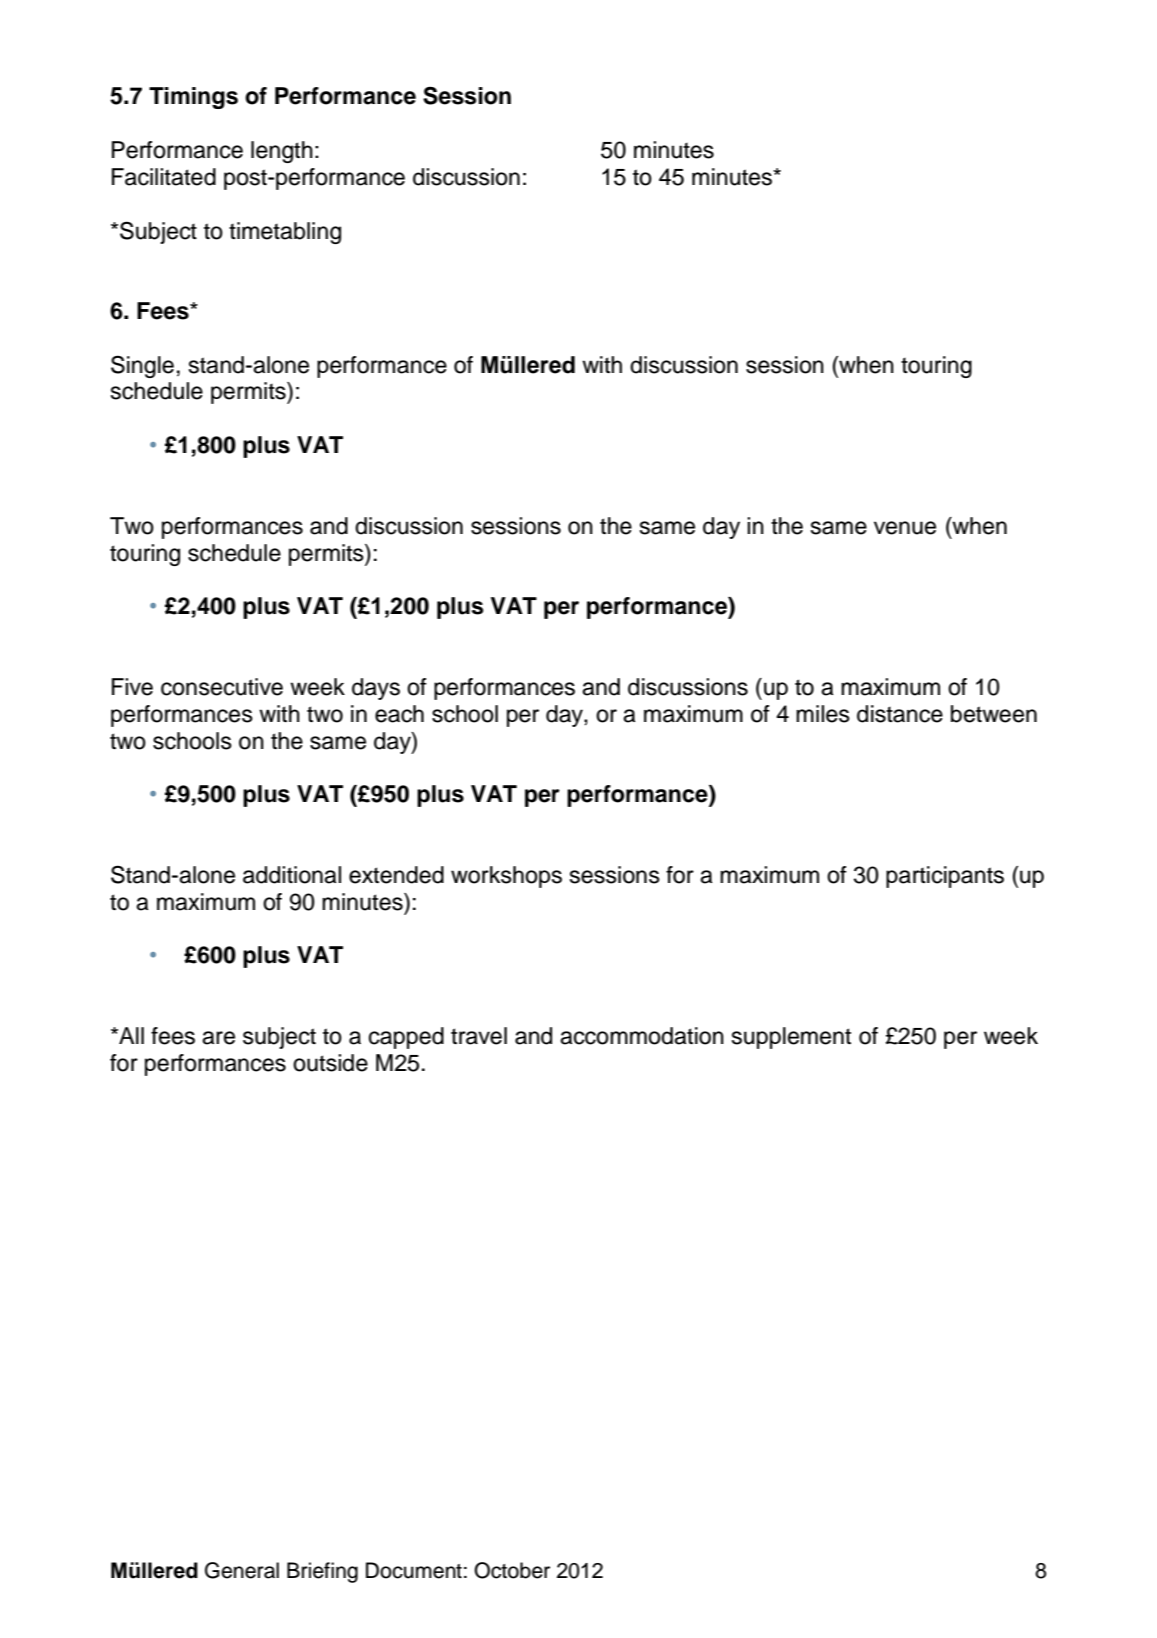 The image size is (1157, 1638). Describe the element at coordinates (905, 528) in the document. I see `venue` at that location.
